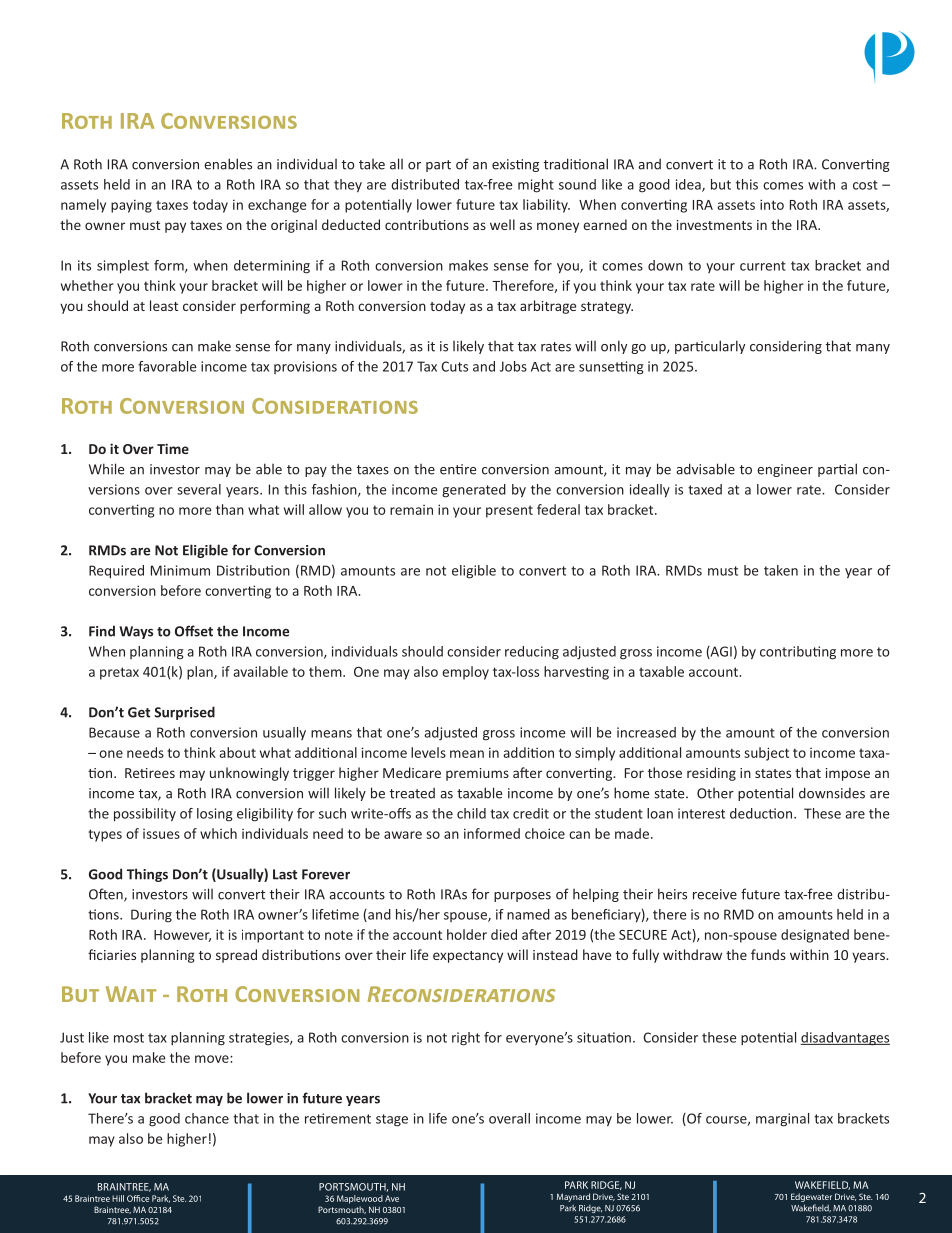  I want to click on paying, so click(131, 206).
